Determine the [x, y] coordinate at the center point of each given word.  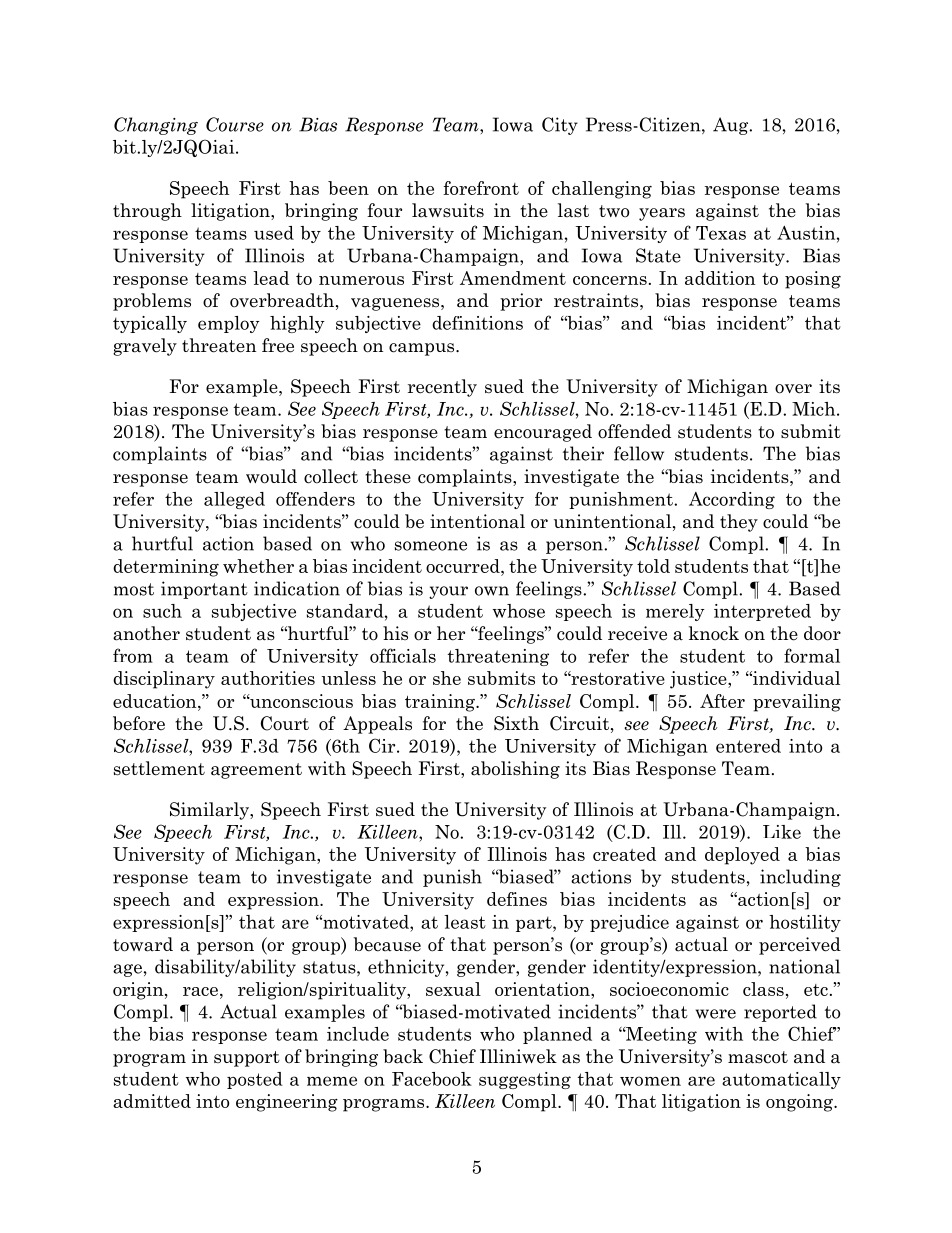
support [247, 1059]
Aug [732, 126]
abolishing [515, 770]
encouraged [543, 433]
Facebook [432, 1079]
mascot [758, 1057]
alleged [234, 500]
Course [235, 124]
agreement [256, 771]
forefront [481, 188]
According [732, 500]
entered [748, 746]
